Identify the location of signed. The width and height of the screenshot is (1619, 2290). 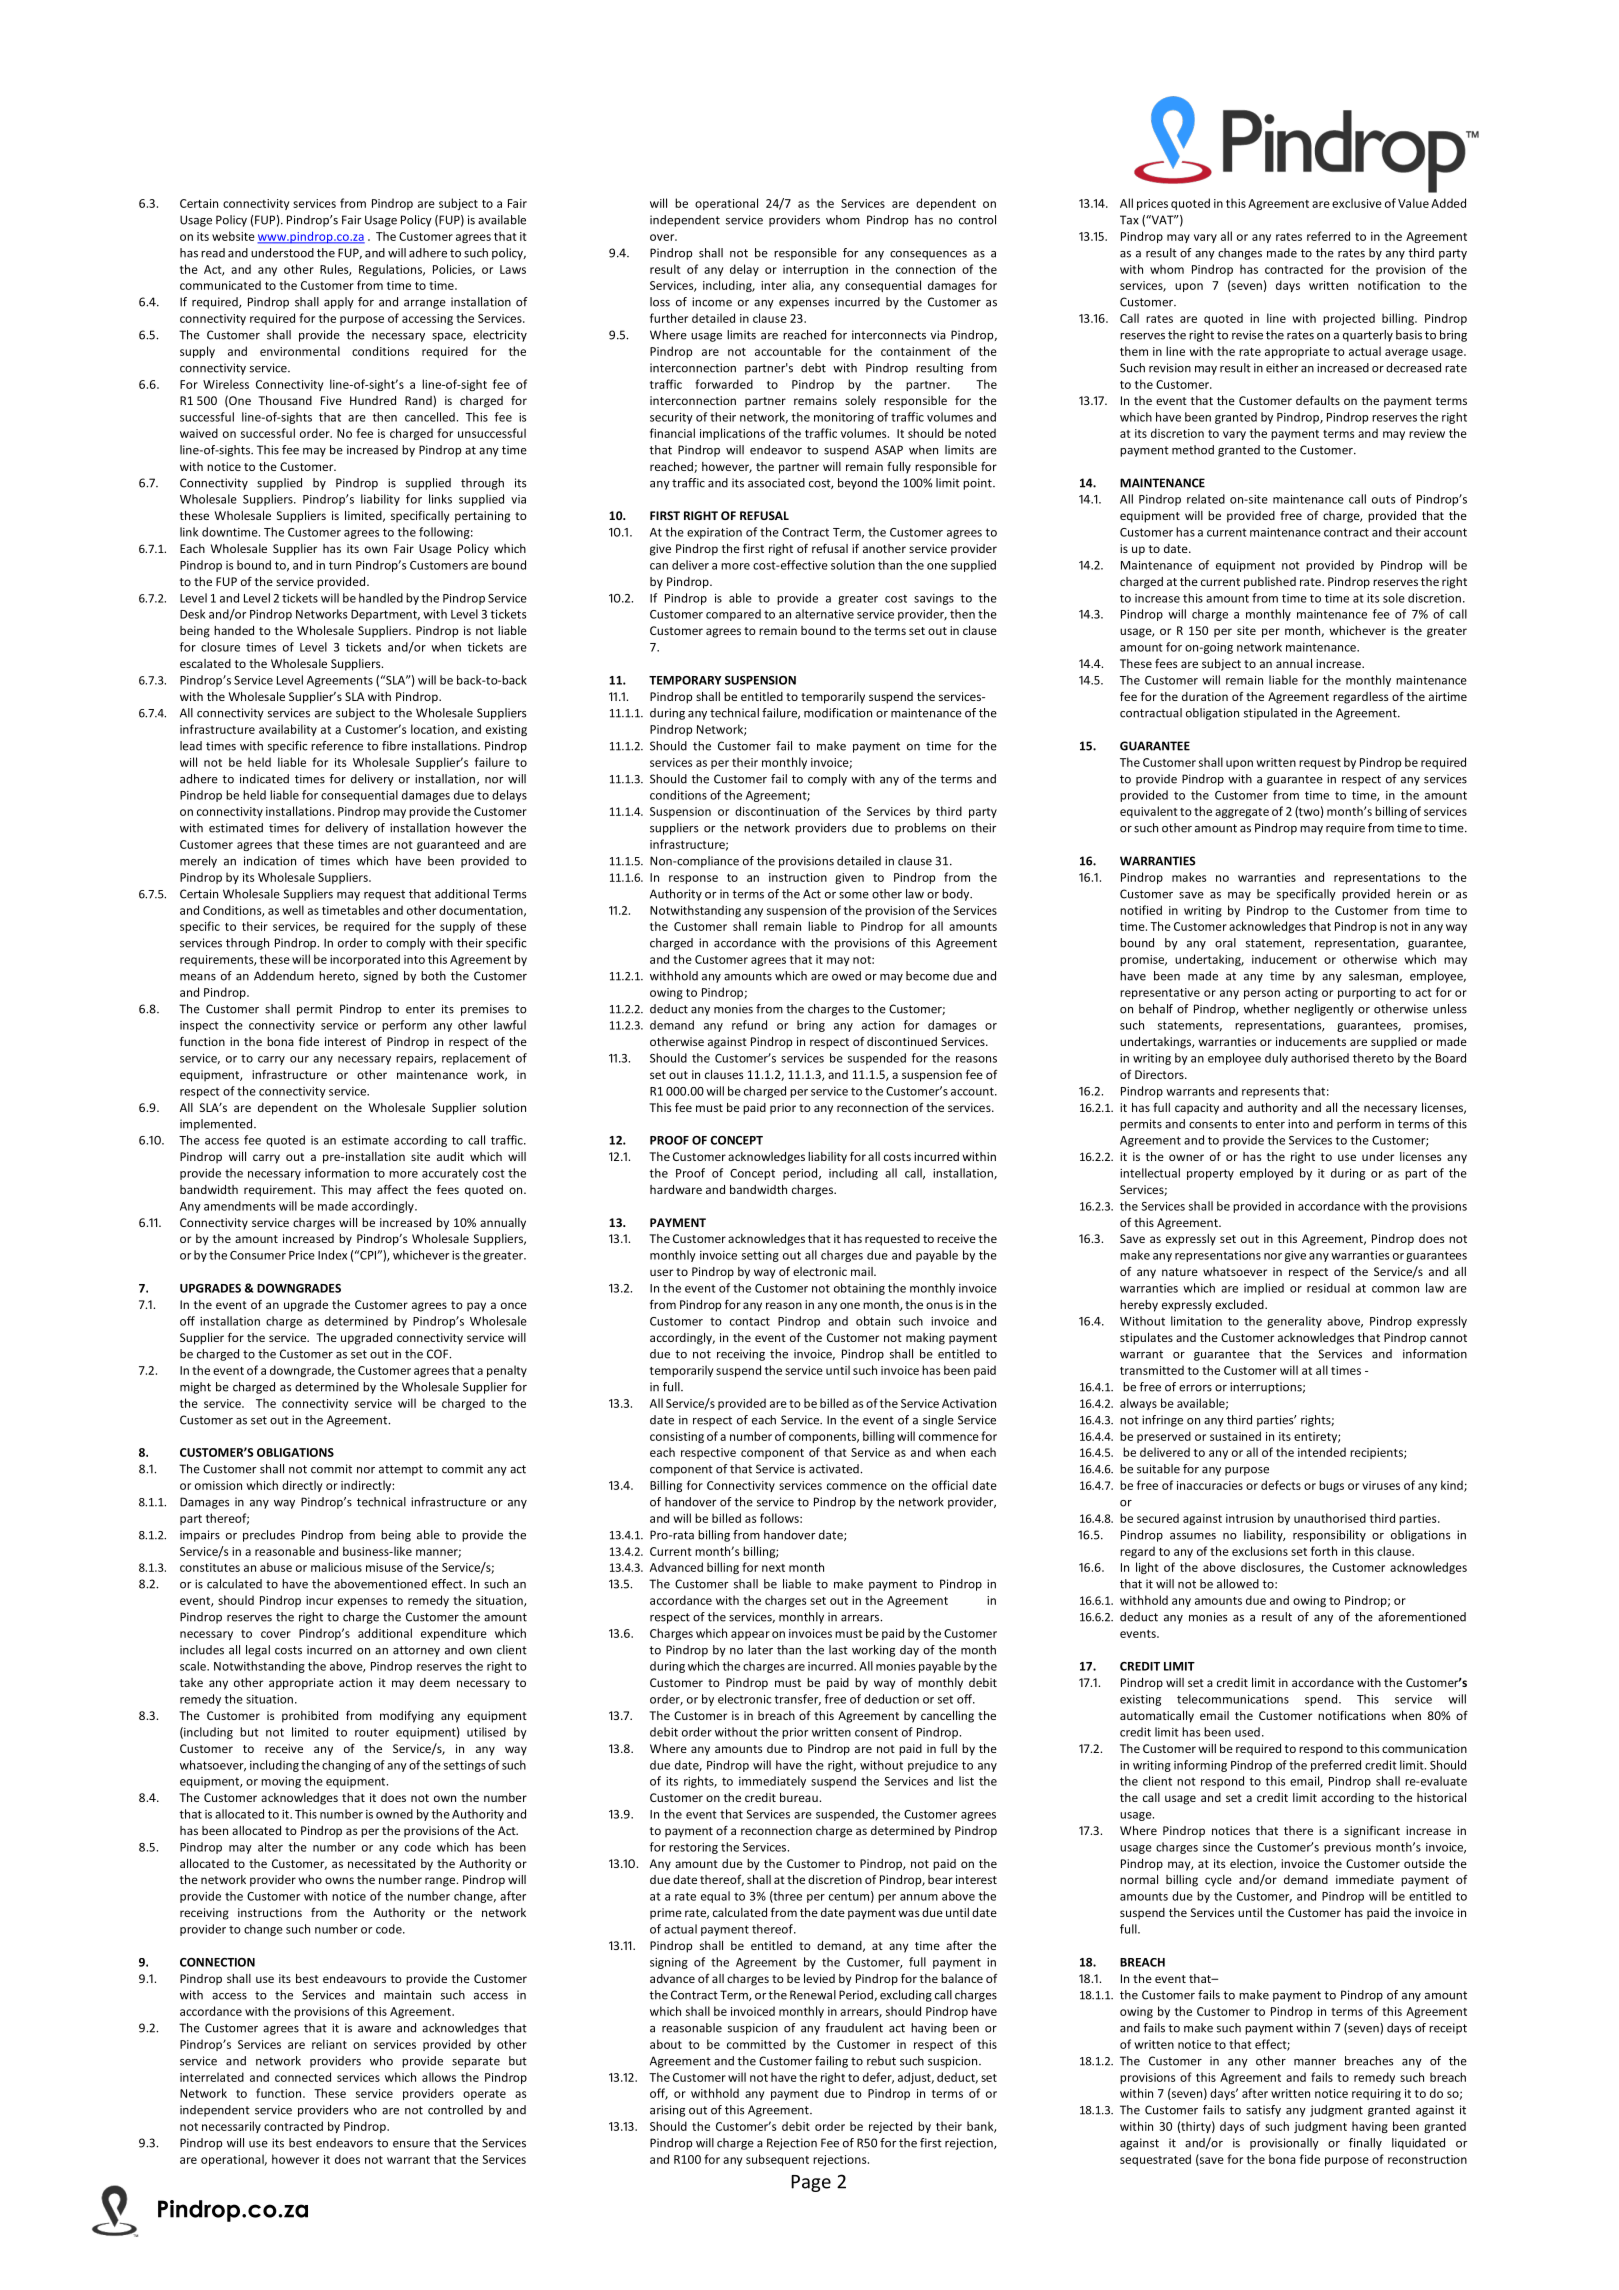
(381, 977).
